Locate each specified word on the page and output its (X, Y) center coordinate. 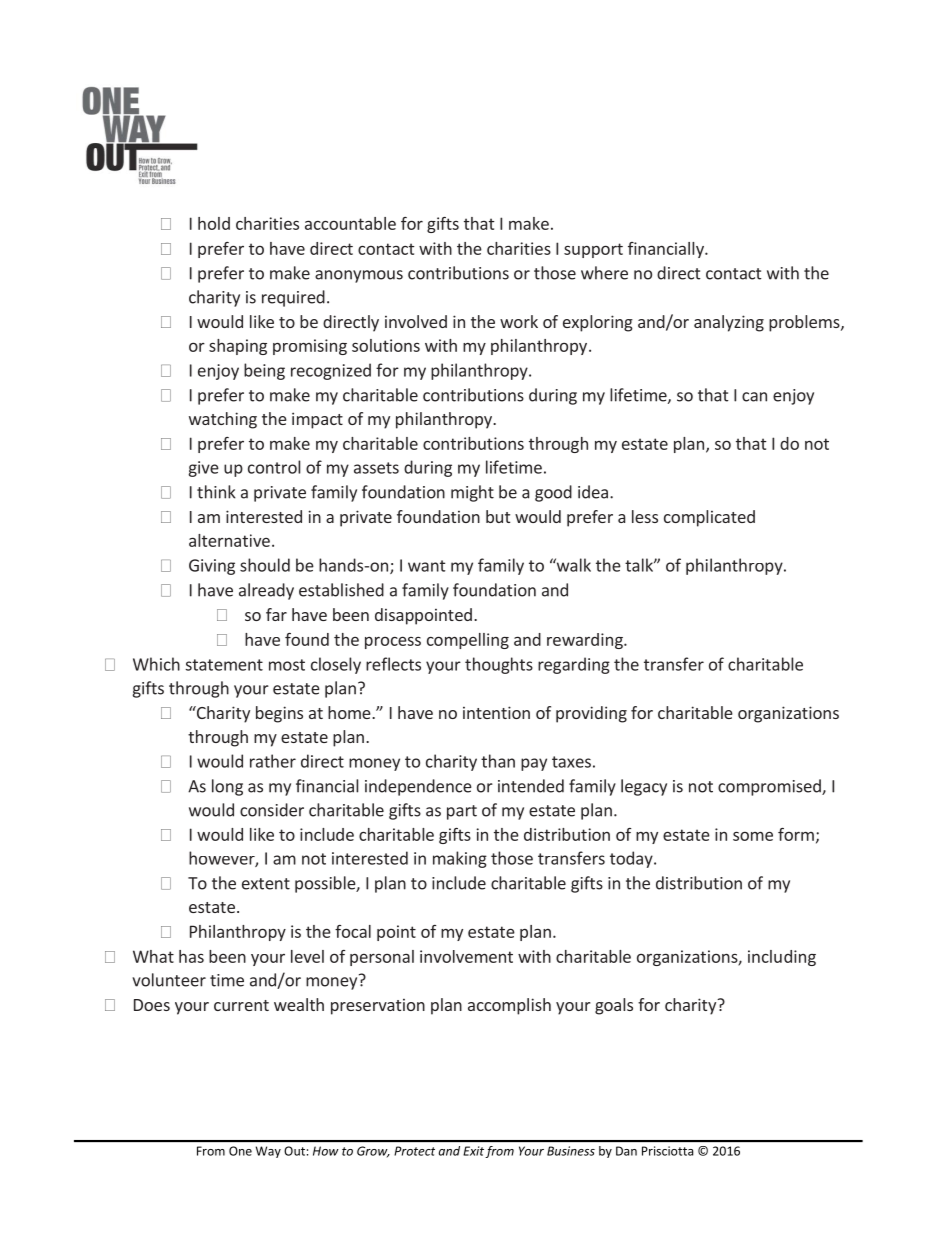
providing (591, 714)
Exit (473, 1151)
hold (214, 223)
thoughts (499, 665)
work (519, 321)
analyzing (729, 323)
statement (224, 665)
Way (268, 1152)
